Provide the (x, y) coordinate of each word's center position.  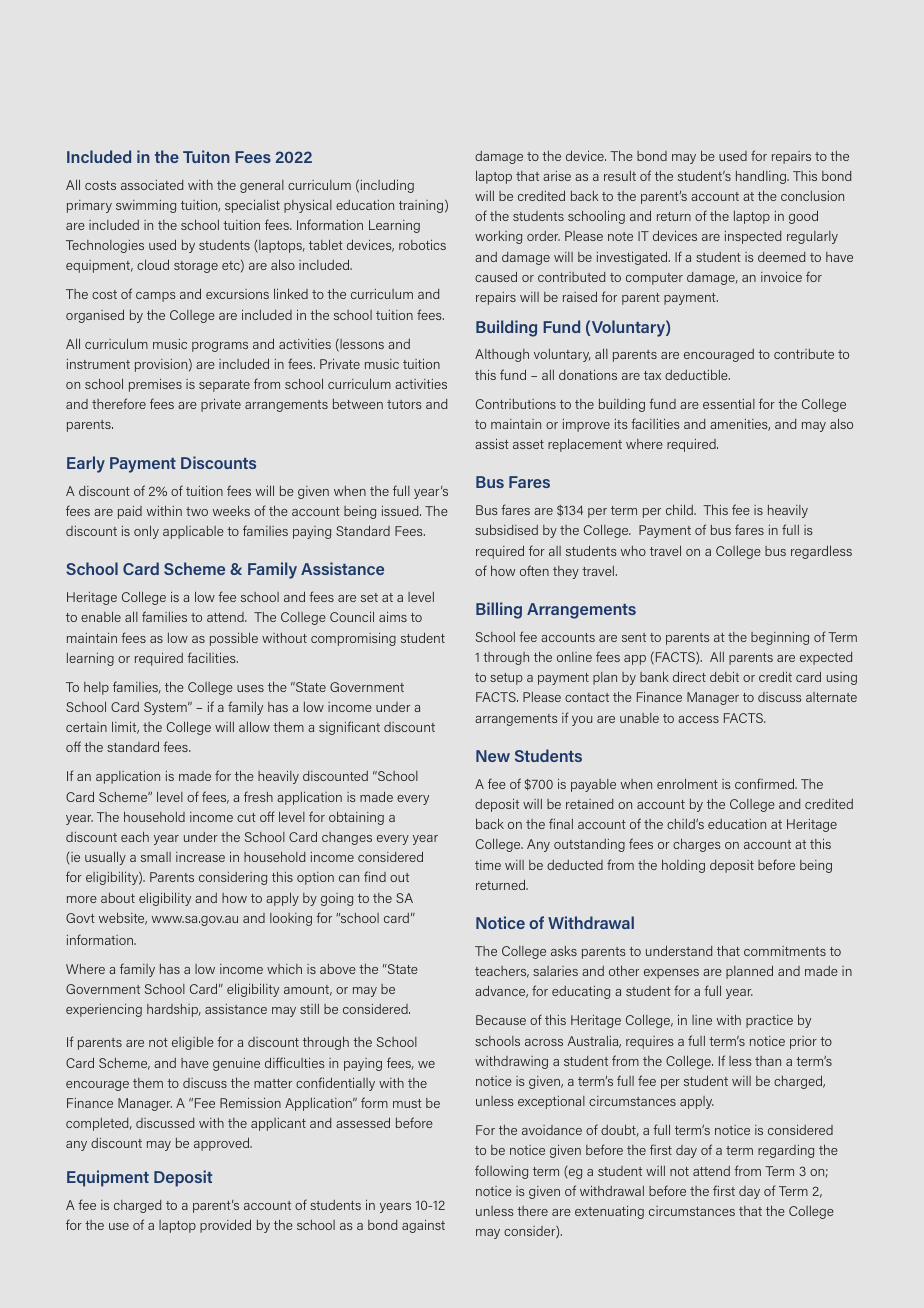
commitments (785, 951)
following (501, 1172)
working (498, 237)
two (197, 511)
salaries (555, 971)
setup (506, 679)
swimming (146, 206)
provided (225, 1226)
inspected (753, 237)
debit (724, 676)
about (118, 898)
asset (528, 444)
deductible (697, 374)
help (96, 688)
